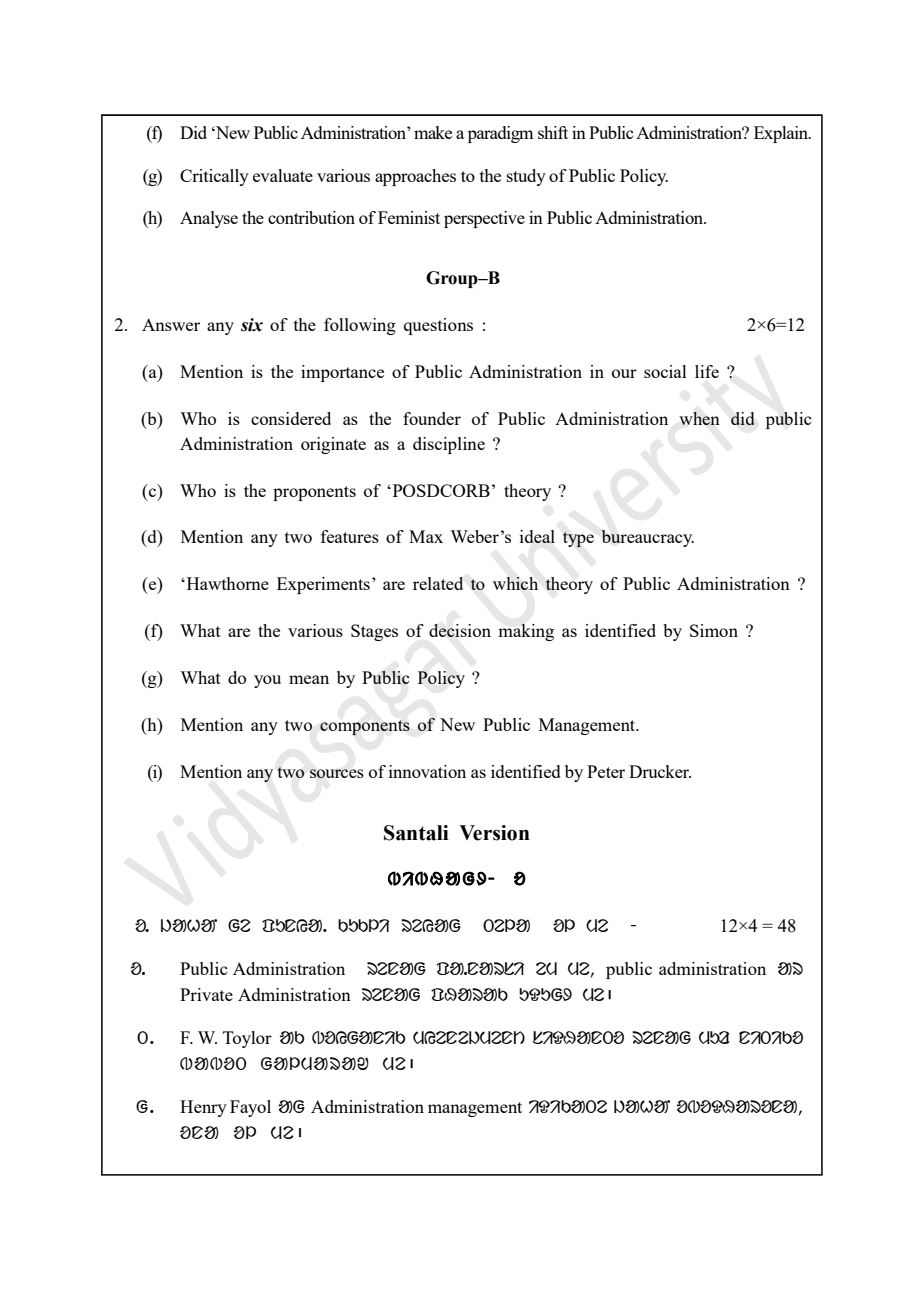  I want to click on paradigm, so click(500, 134).
